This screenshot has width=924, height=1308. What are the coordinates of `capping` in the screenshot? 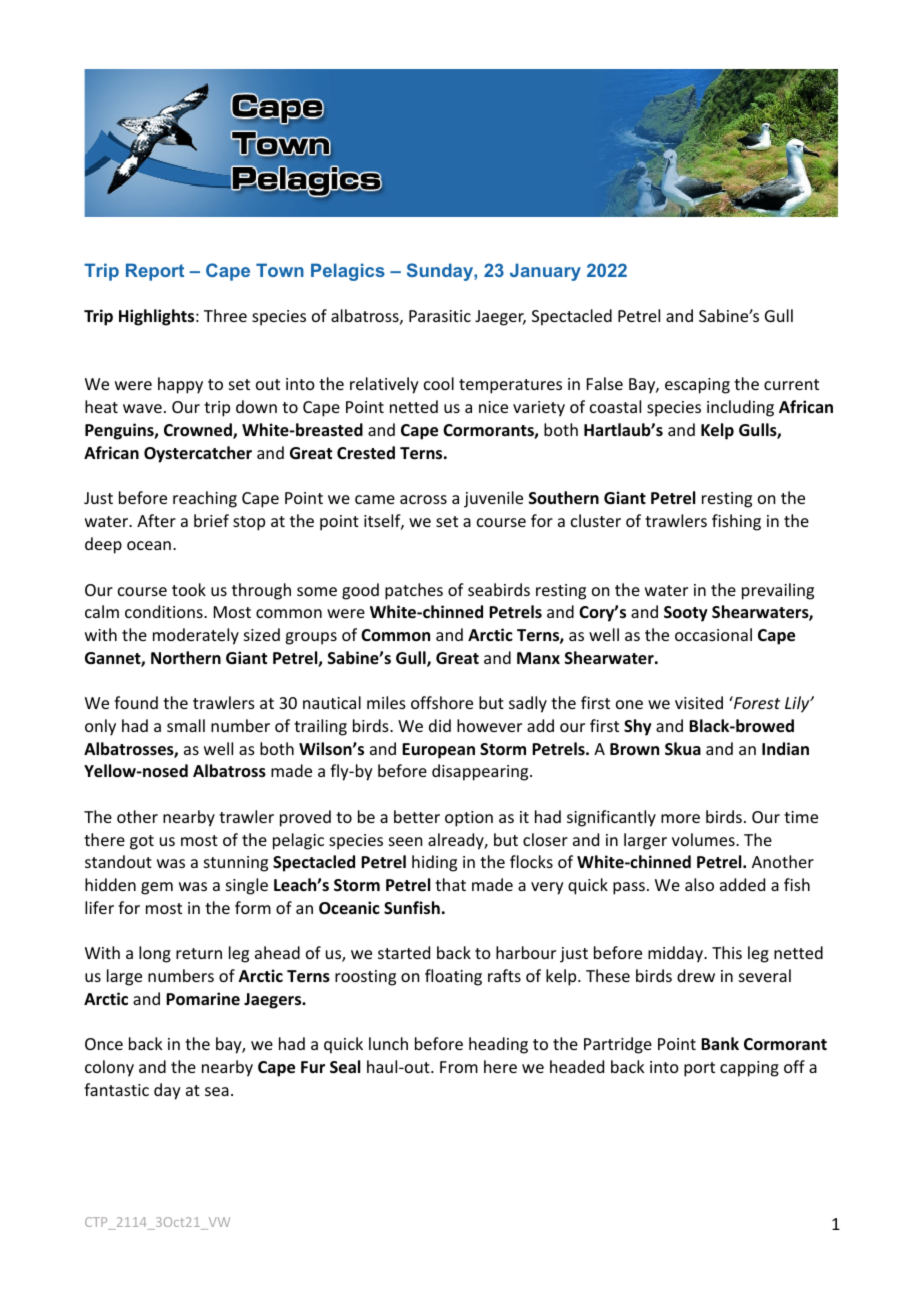 It's located at (749, 1069).
